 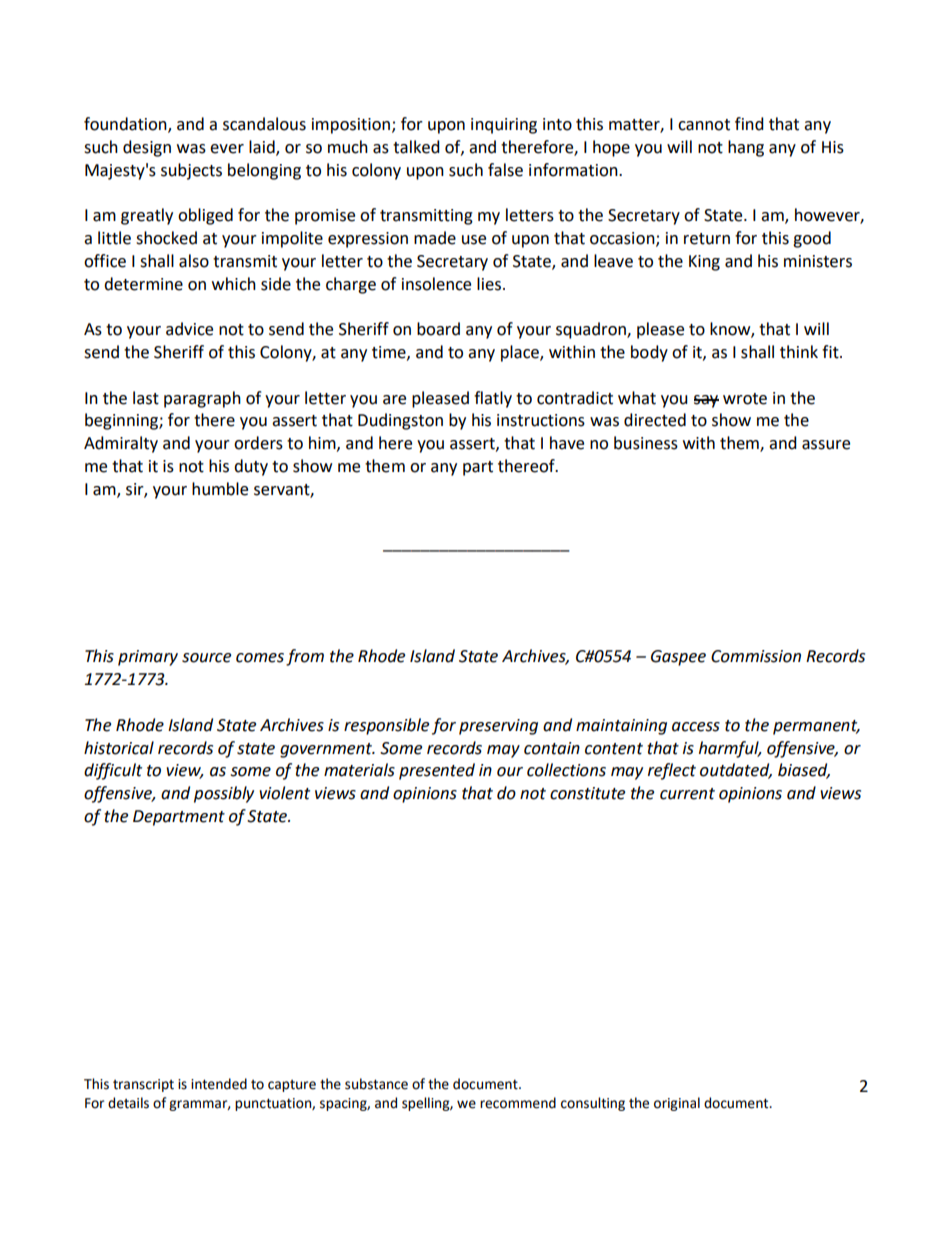 What do you see at coordinates (191, 171) in the document?
I see `subjects` at bounding box center [191, 171].
